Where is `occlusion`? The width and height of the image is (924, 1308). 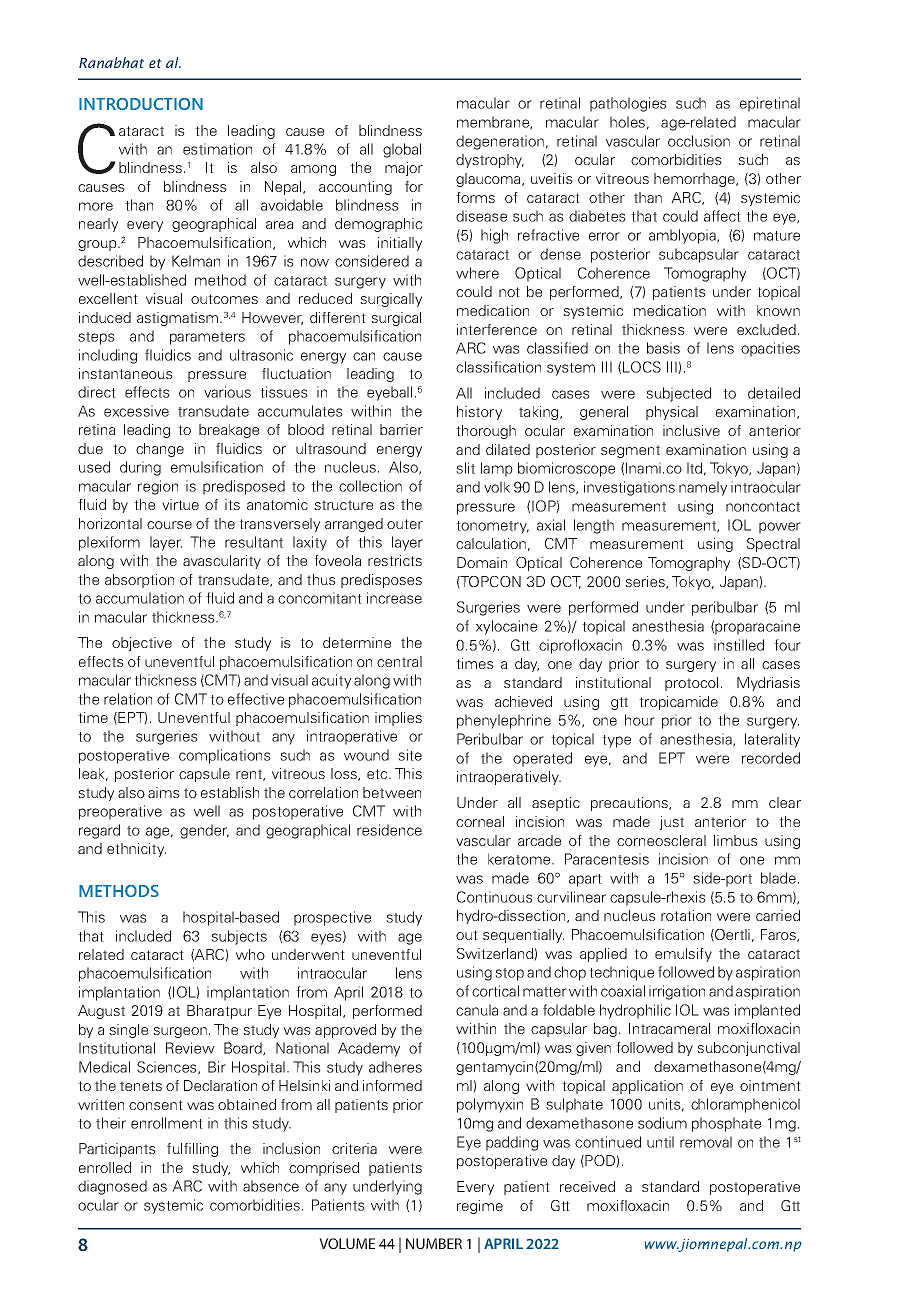 occlusion is located at coordinates (699, 141).
